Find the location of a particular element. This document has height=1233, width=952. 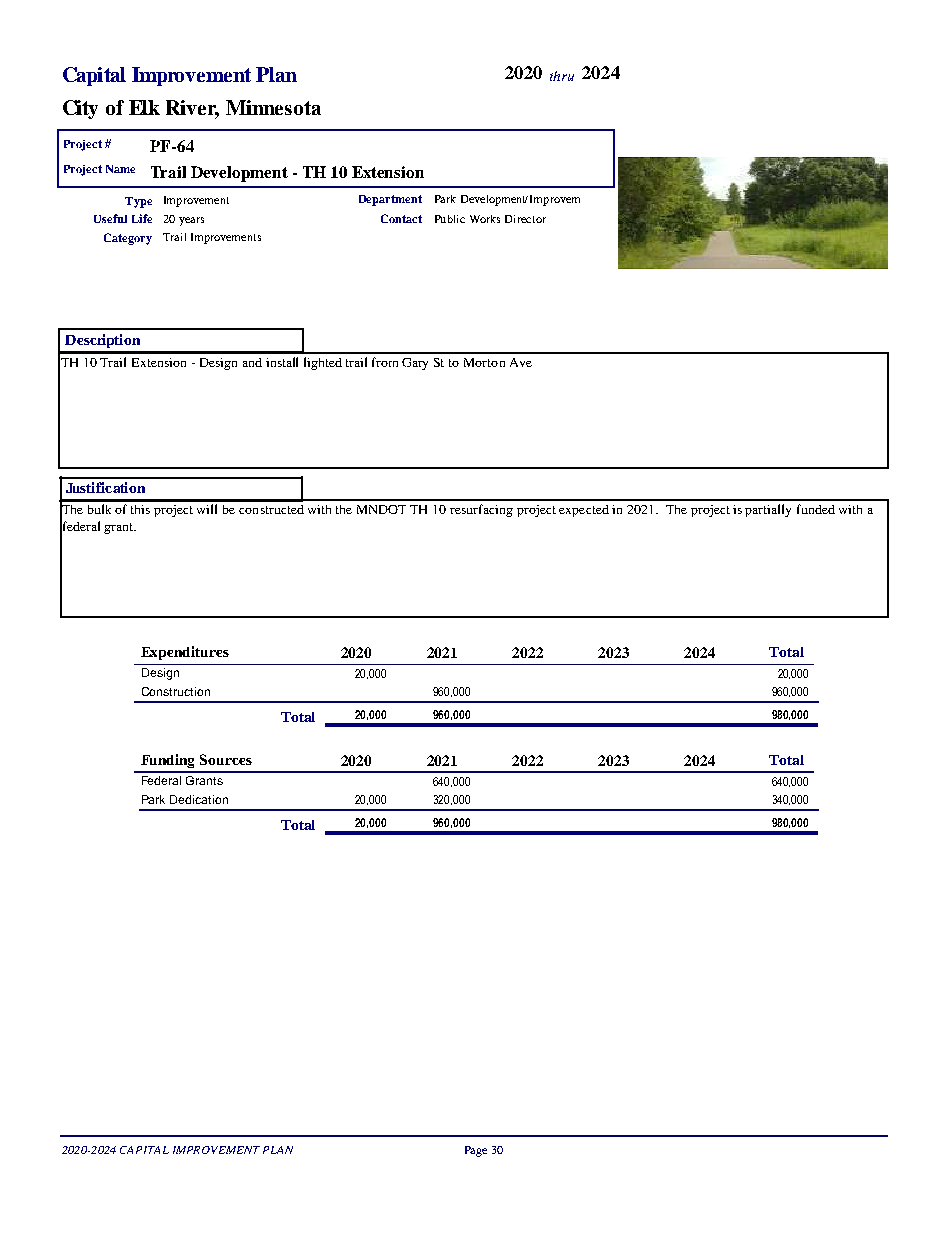

Director is located at coordinates (525, 219).
